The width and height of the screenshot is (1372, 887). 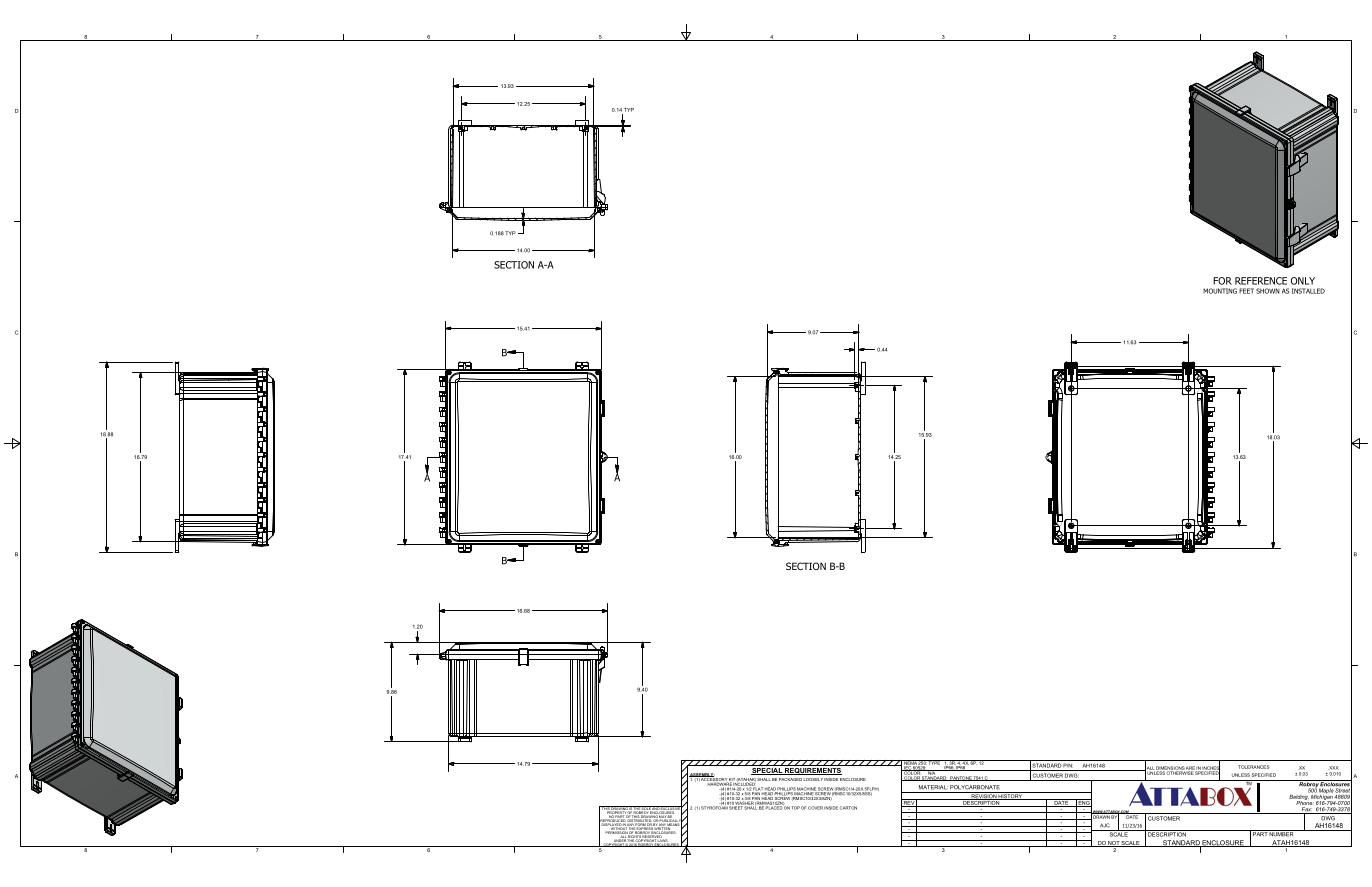 What do you see at coordinates (934, 762) in the screenshot?
I see `TYPE` at bounding box center [934, 762].
